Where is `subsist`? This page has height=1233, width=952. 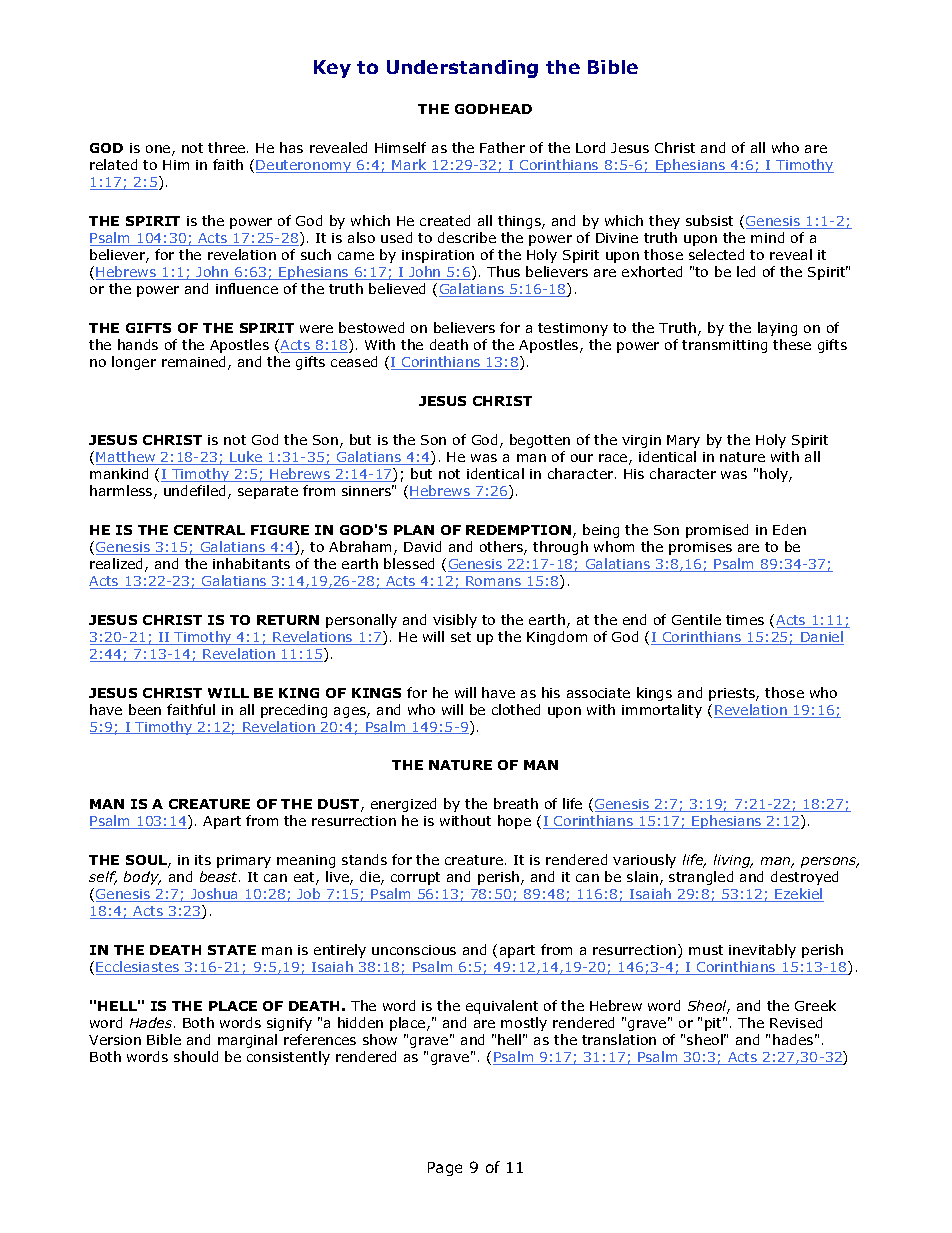
subsist is located at coordinates (709, 220).
